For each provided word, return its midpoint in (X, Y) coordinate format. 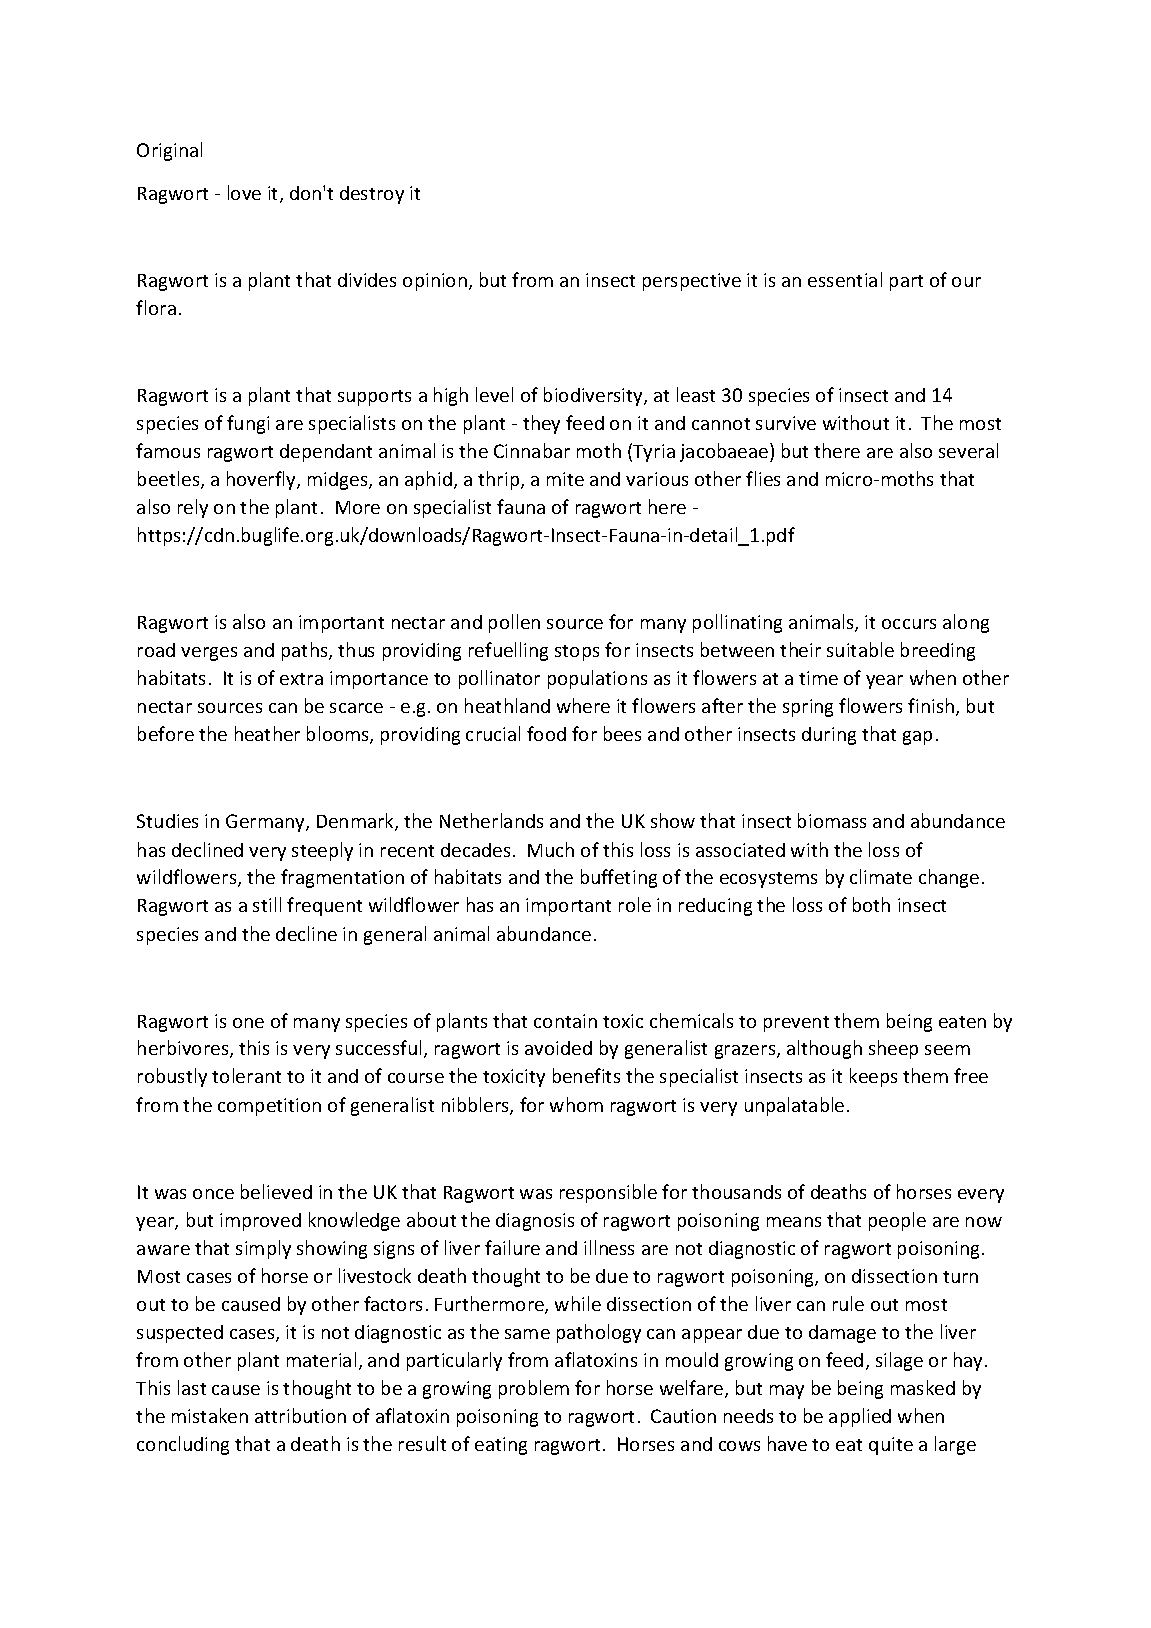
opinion (435, 282)
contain (565, 1021)
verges (209, 654)
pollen (514, 623)
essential (845, 279)
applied (860, 1417)
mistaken (210, 1415)
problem (534, 1389)
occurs (909, 624)
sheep (893, 1049)
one (248, 1023)
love (244, 192)
